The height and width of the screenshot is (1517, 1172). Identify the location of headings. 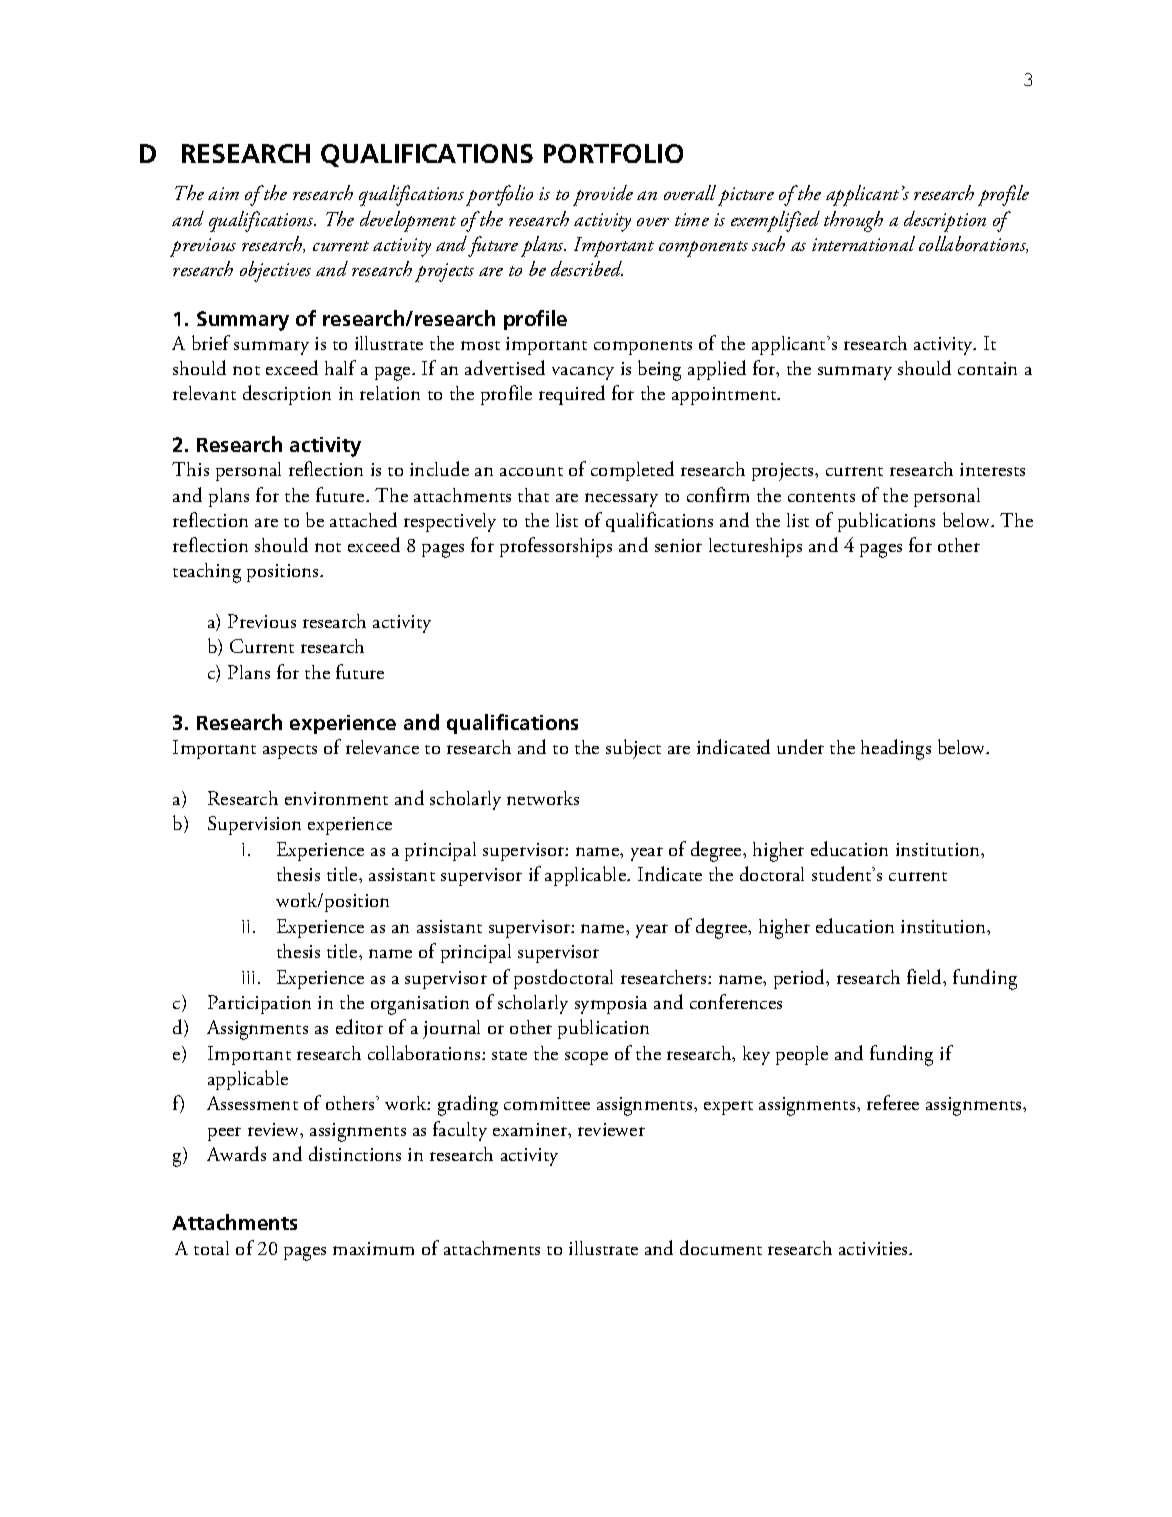
(896, 749).
